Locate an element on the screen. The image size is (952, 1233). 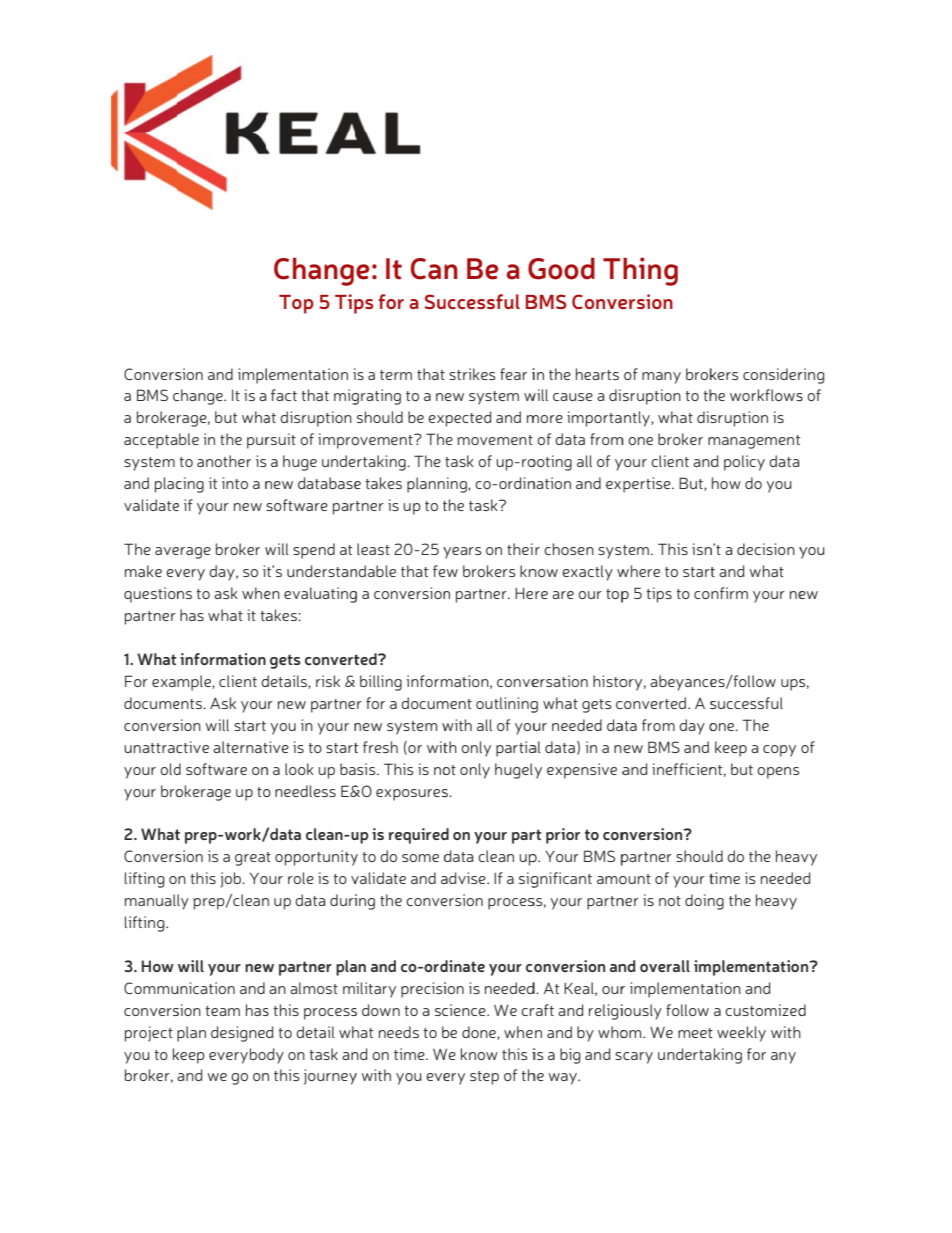
know is located at coordinates (479, 1054).
